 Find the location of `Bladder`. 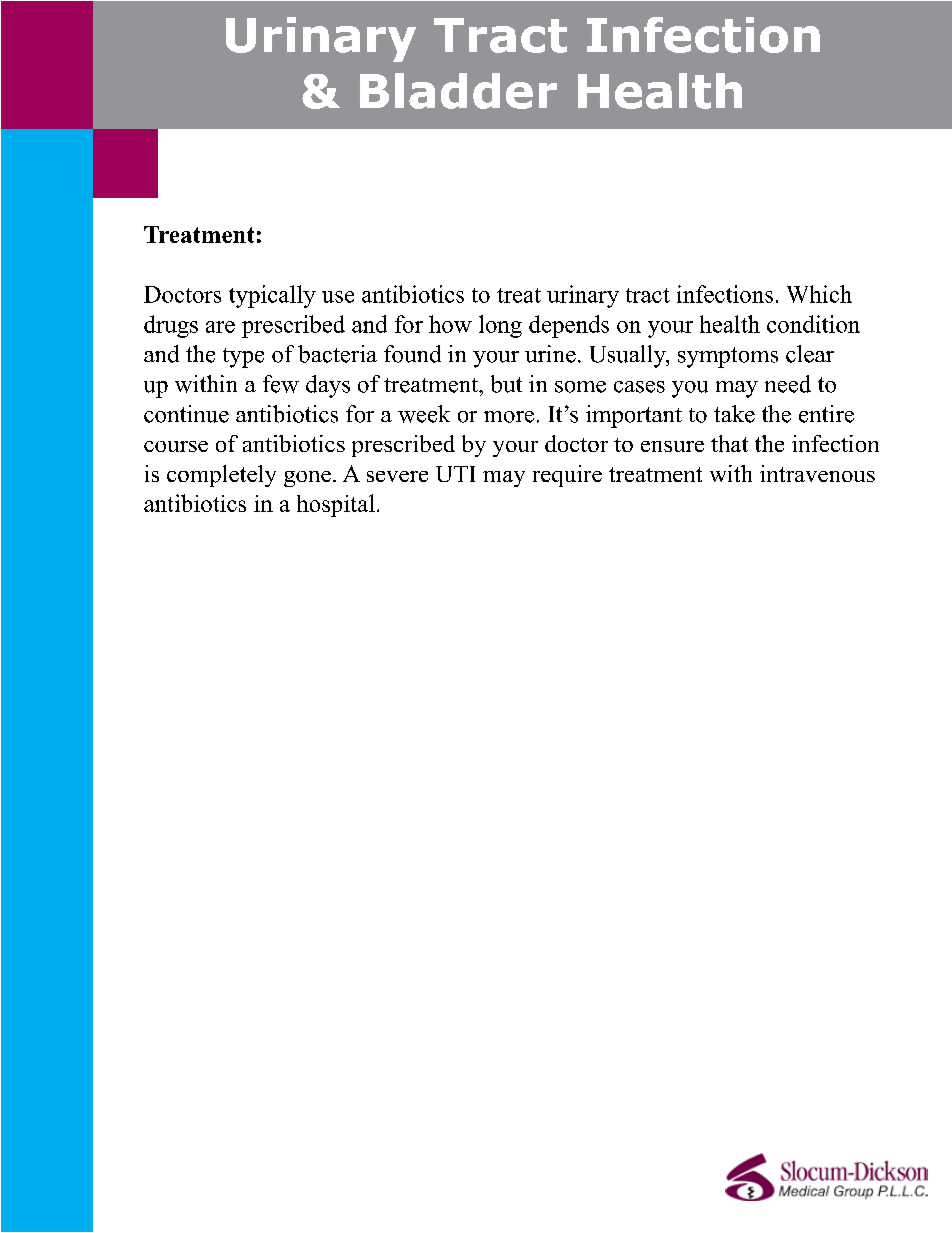

Bladder is located at coordinates (458, 91).
